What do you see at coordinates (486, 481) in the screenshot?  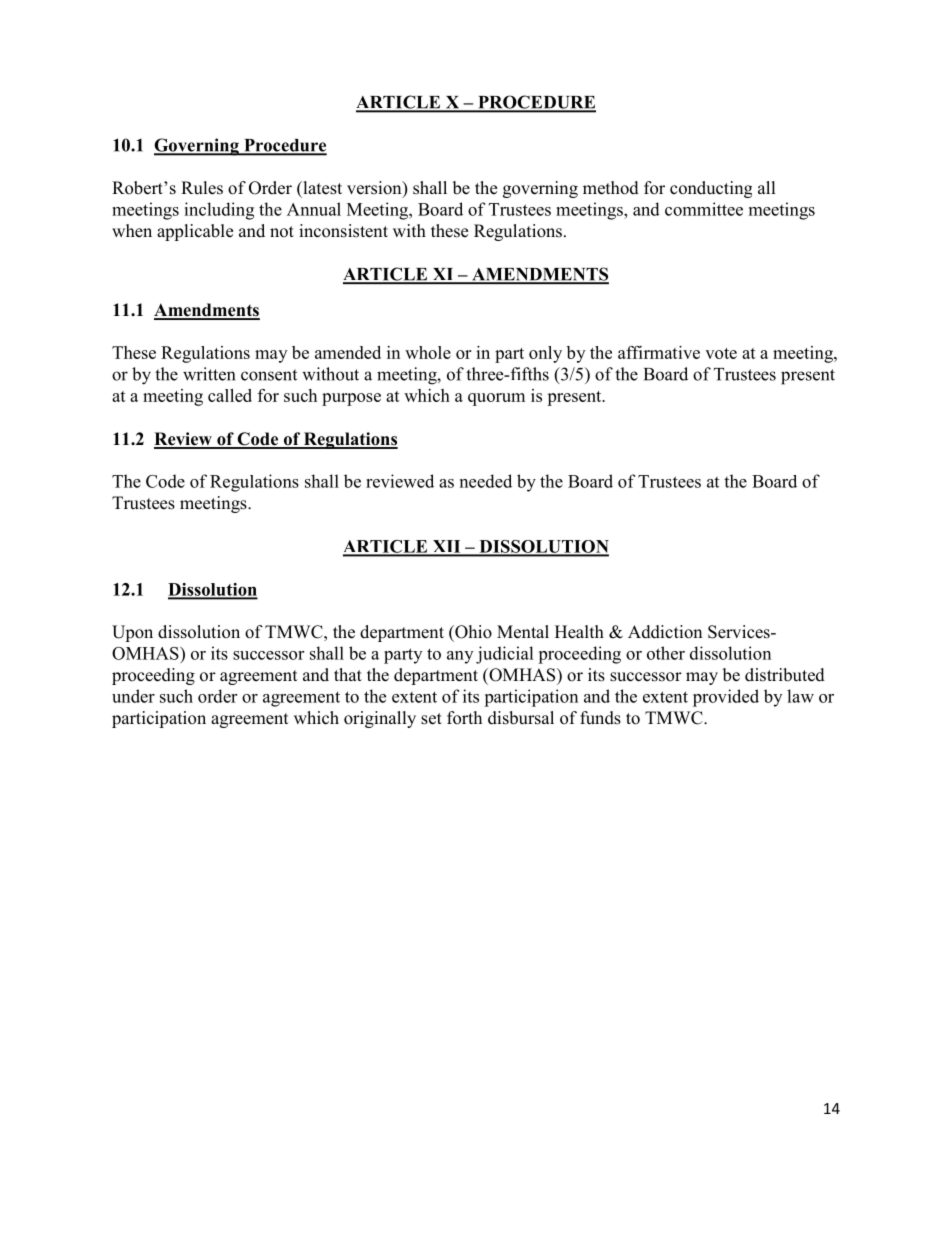 I see `needed` at bounding box center [486, 481].
